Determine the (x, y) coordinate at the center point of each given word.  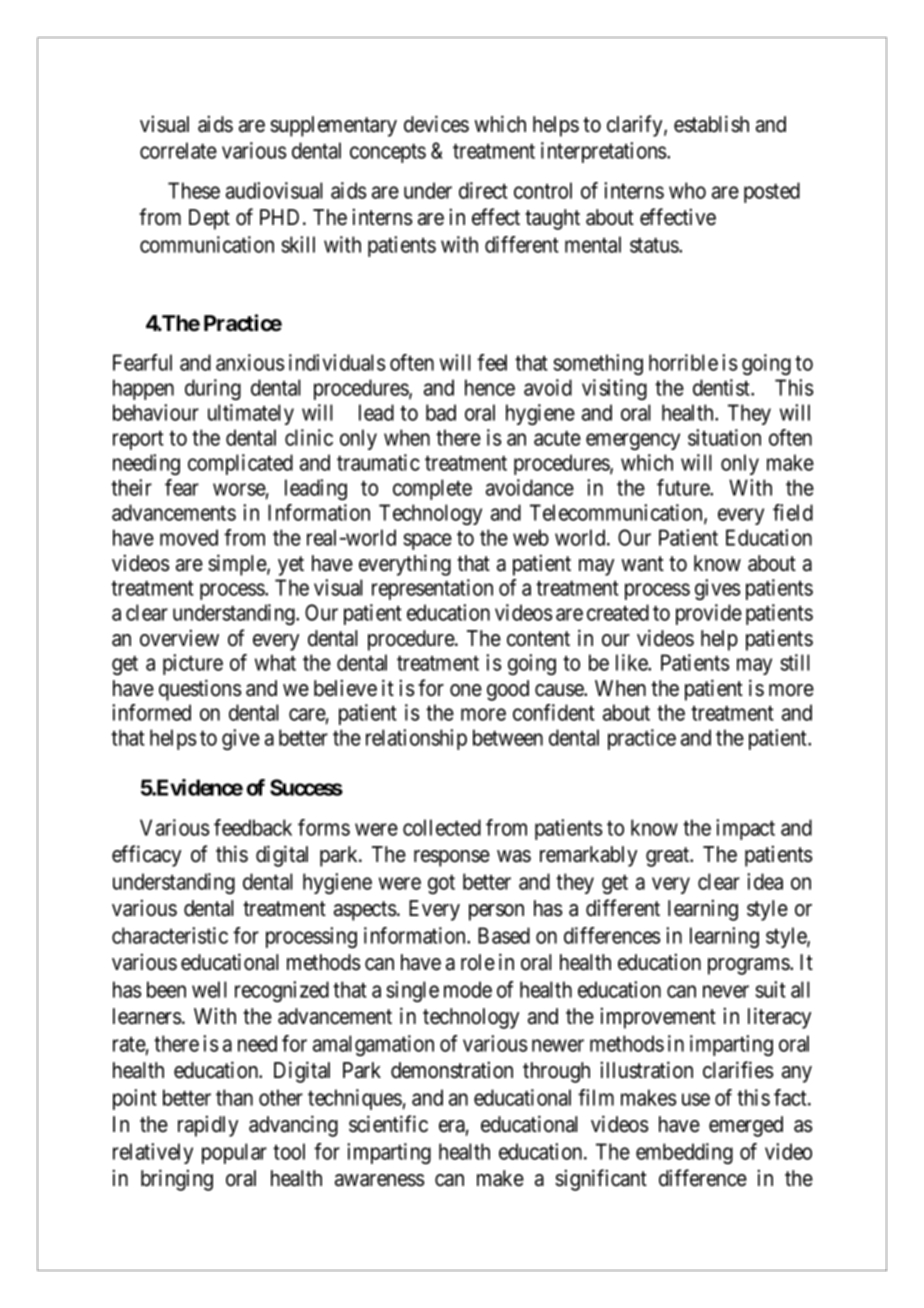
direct (483, 190)
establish (711, 124)
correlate (178, 150)
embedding (684, 1153)
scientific (388, 1124)
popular (234, 1153)
